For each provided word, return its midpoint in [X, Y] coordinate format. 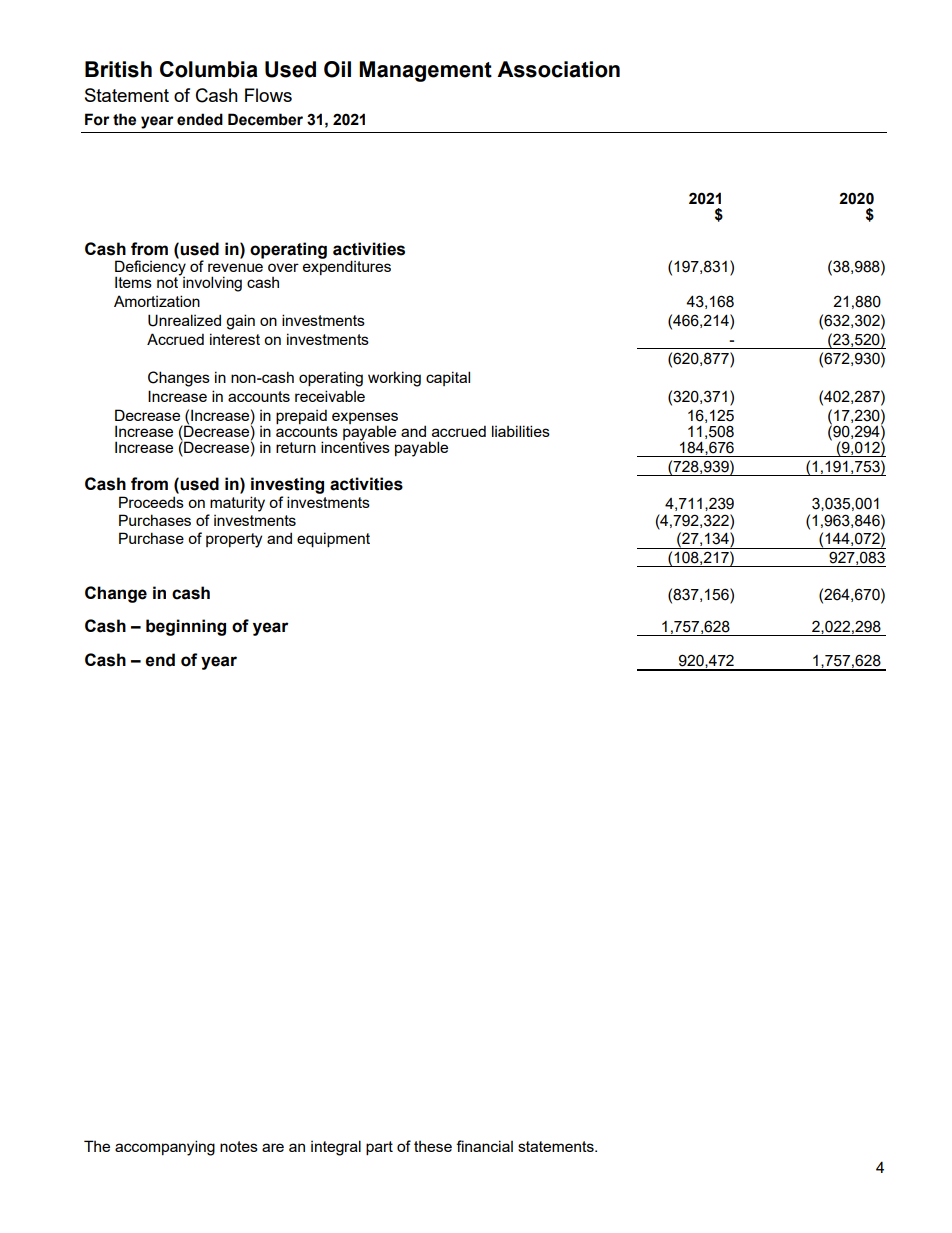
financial [484, 1146]
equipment [333, 539]
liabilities [521, 431]
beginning [186, 627]
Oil [337, 69]
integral [336, 1148]
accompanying [165, 1148]
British [118, 69]
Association [558, 69]
